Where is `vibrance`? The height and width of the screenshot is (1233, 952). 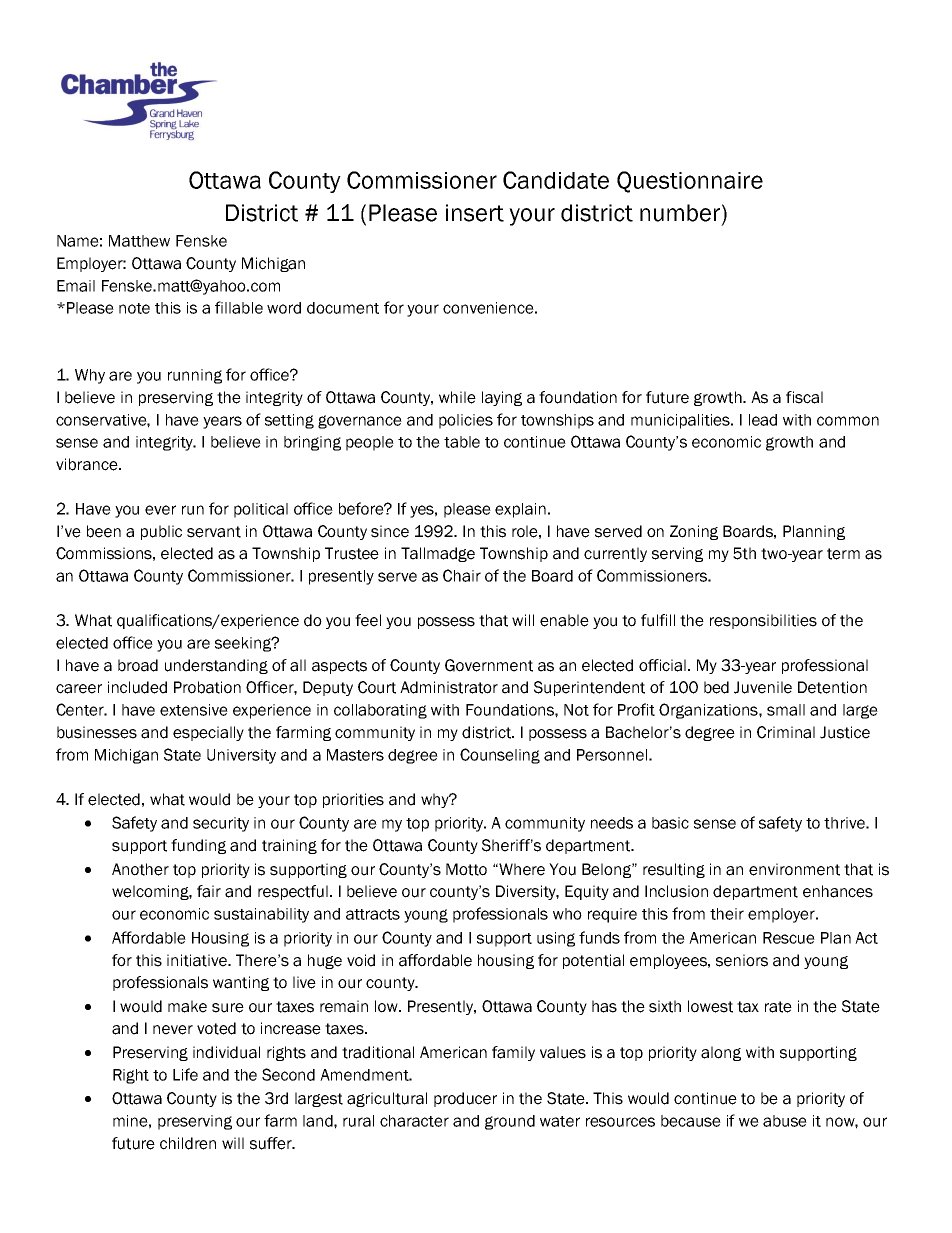
vibrance is located at coordinates (88, 464).
